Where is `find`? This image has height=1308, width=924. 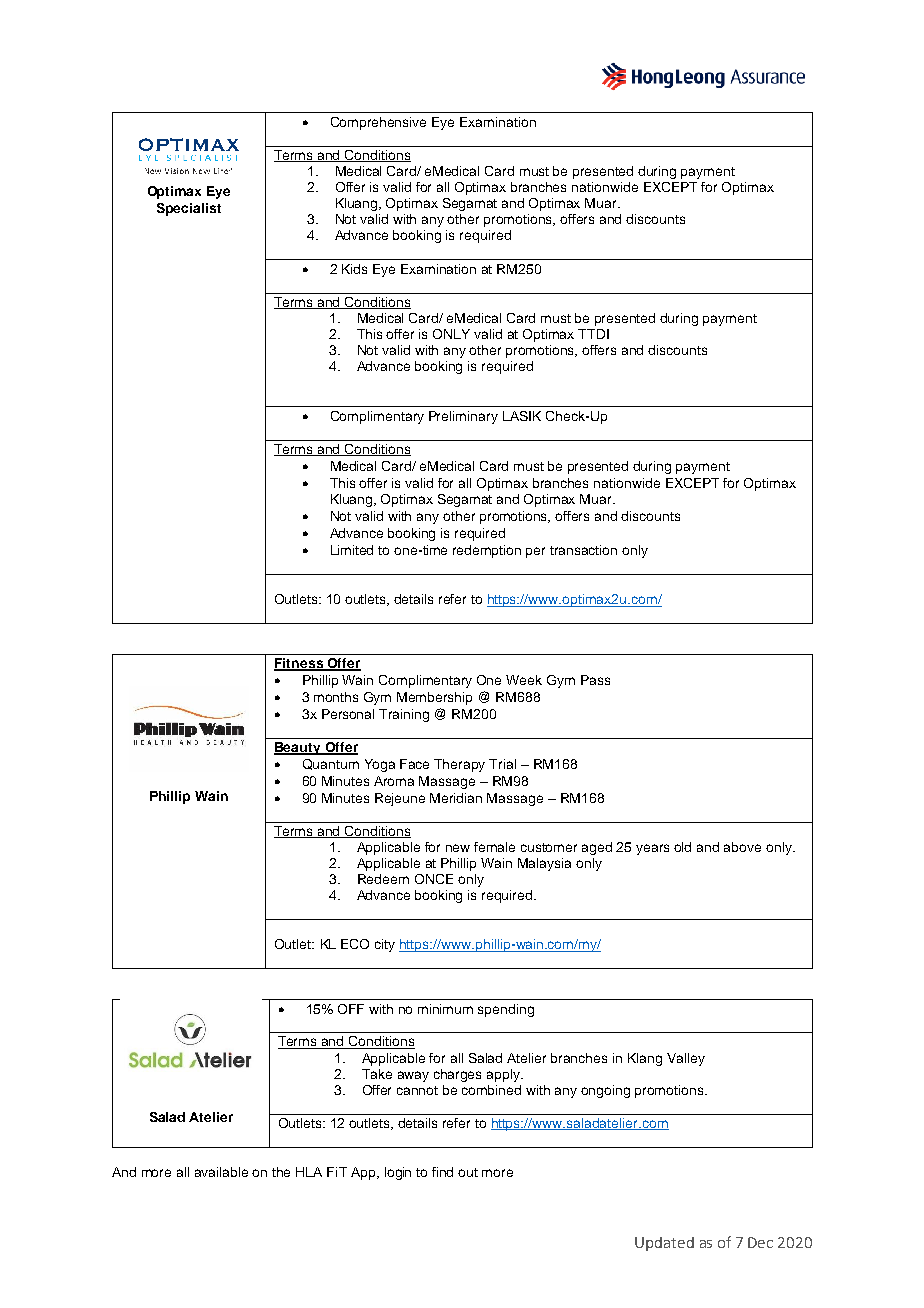
find is located at coordinates (442, 1172).
